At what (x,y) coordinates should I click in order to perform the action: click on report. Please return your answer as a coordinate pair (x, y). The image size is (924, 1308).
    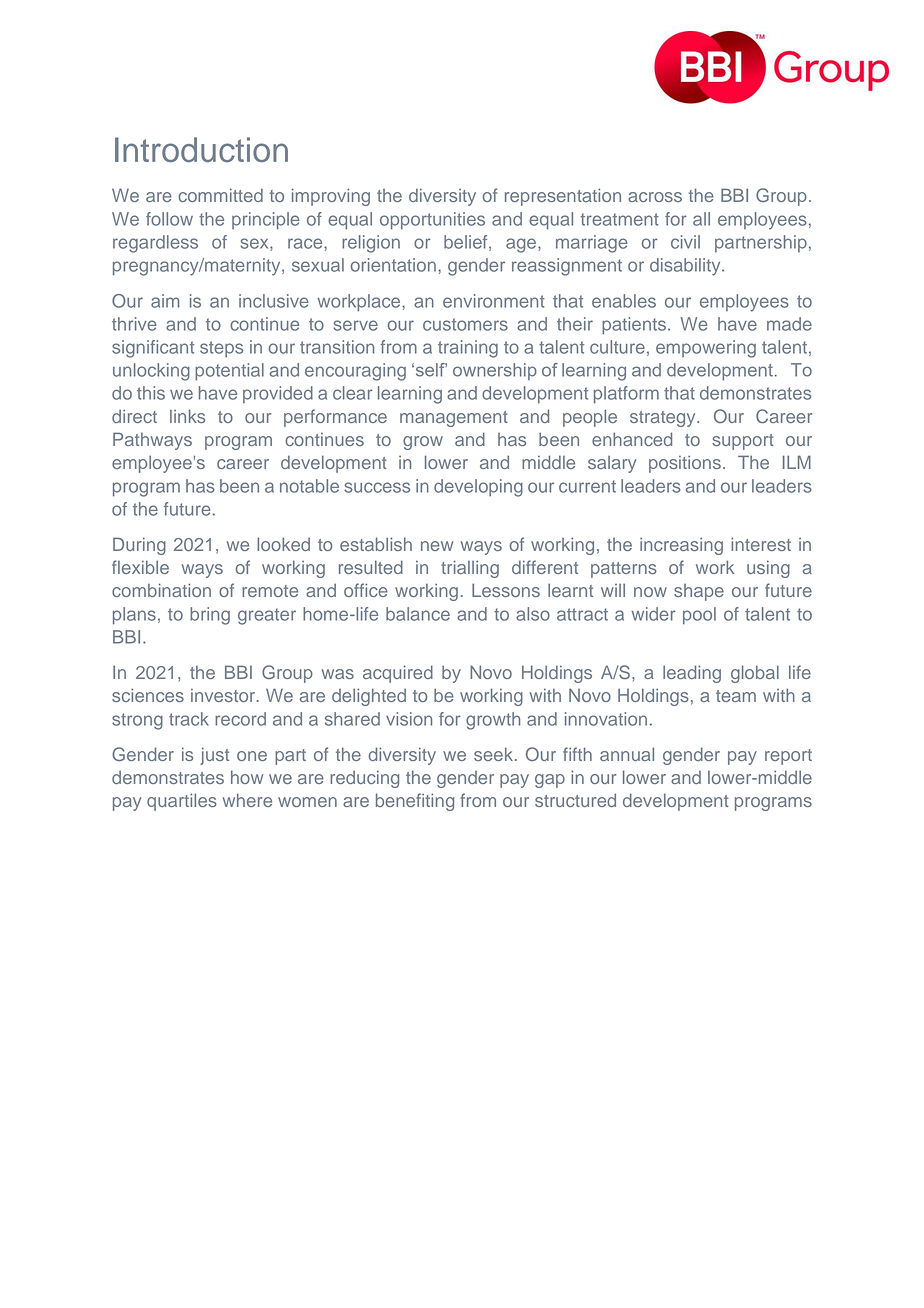
    Looking at the image, I should click on (788, 757).
